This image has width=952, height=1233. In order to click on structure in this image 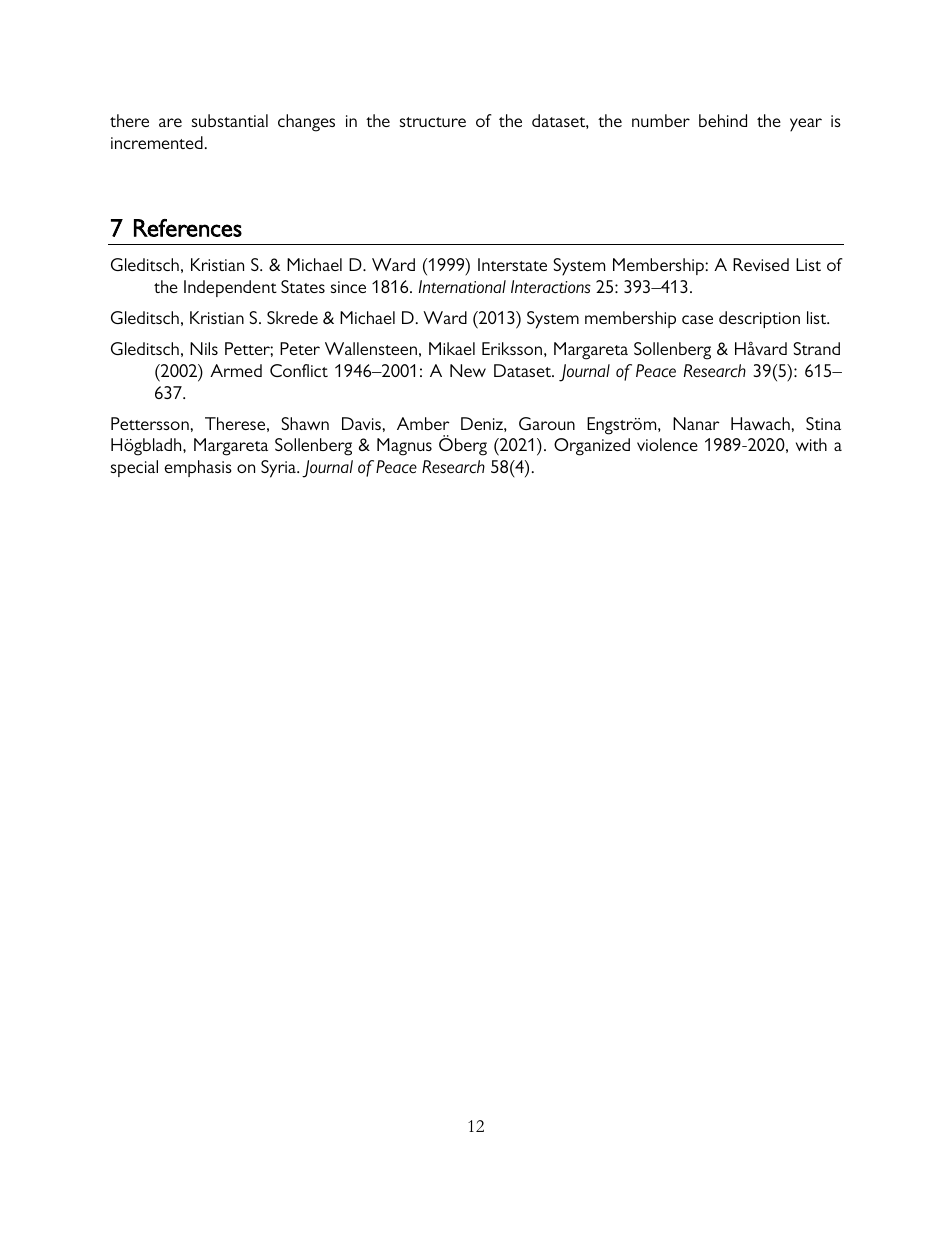, I will do `click(433, 122)`.
